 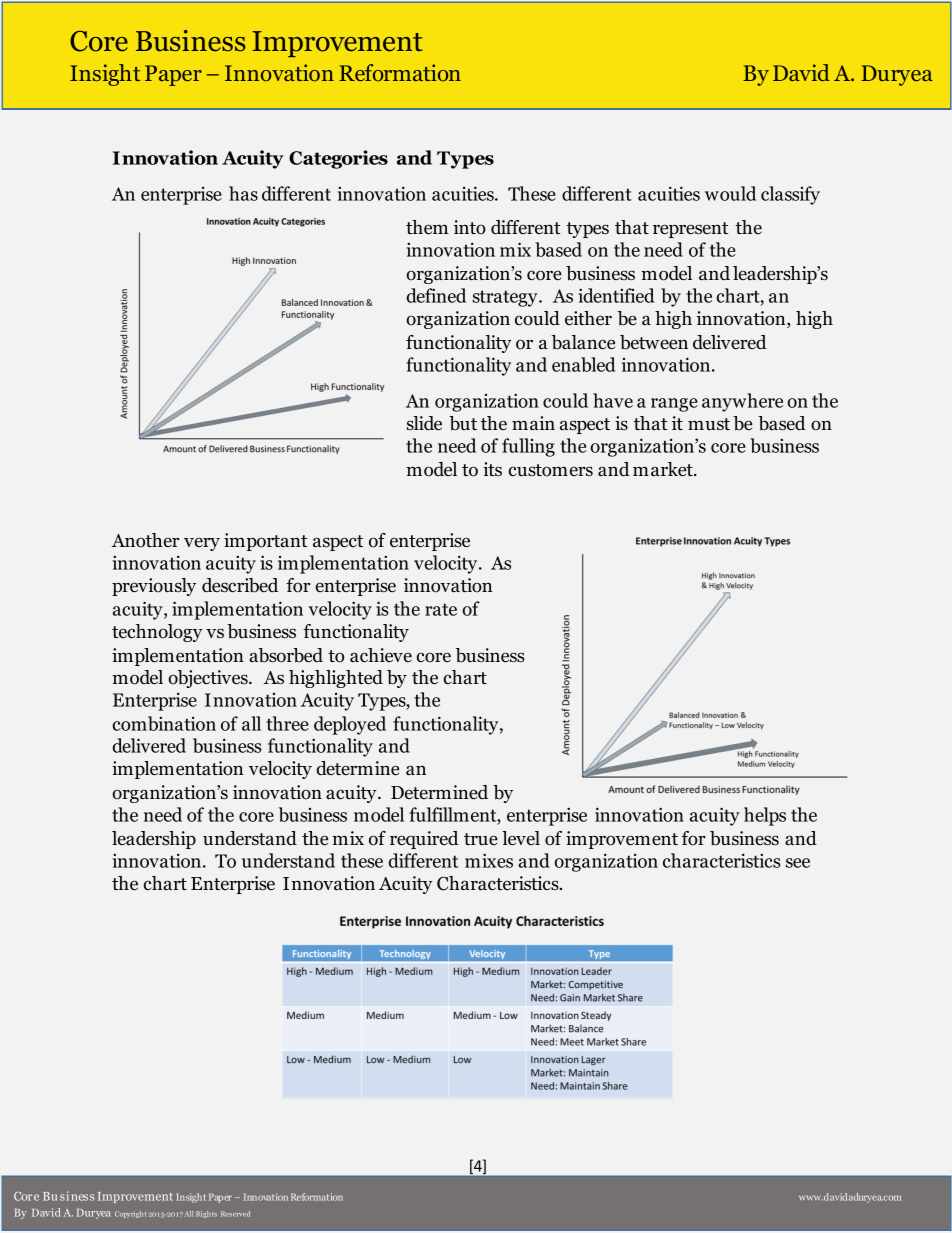 I want to click on but, so click(x=463, y=423).
